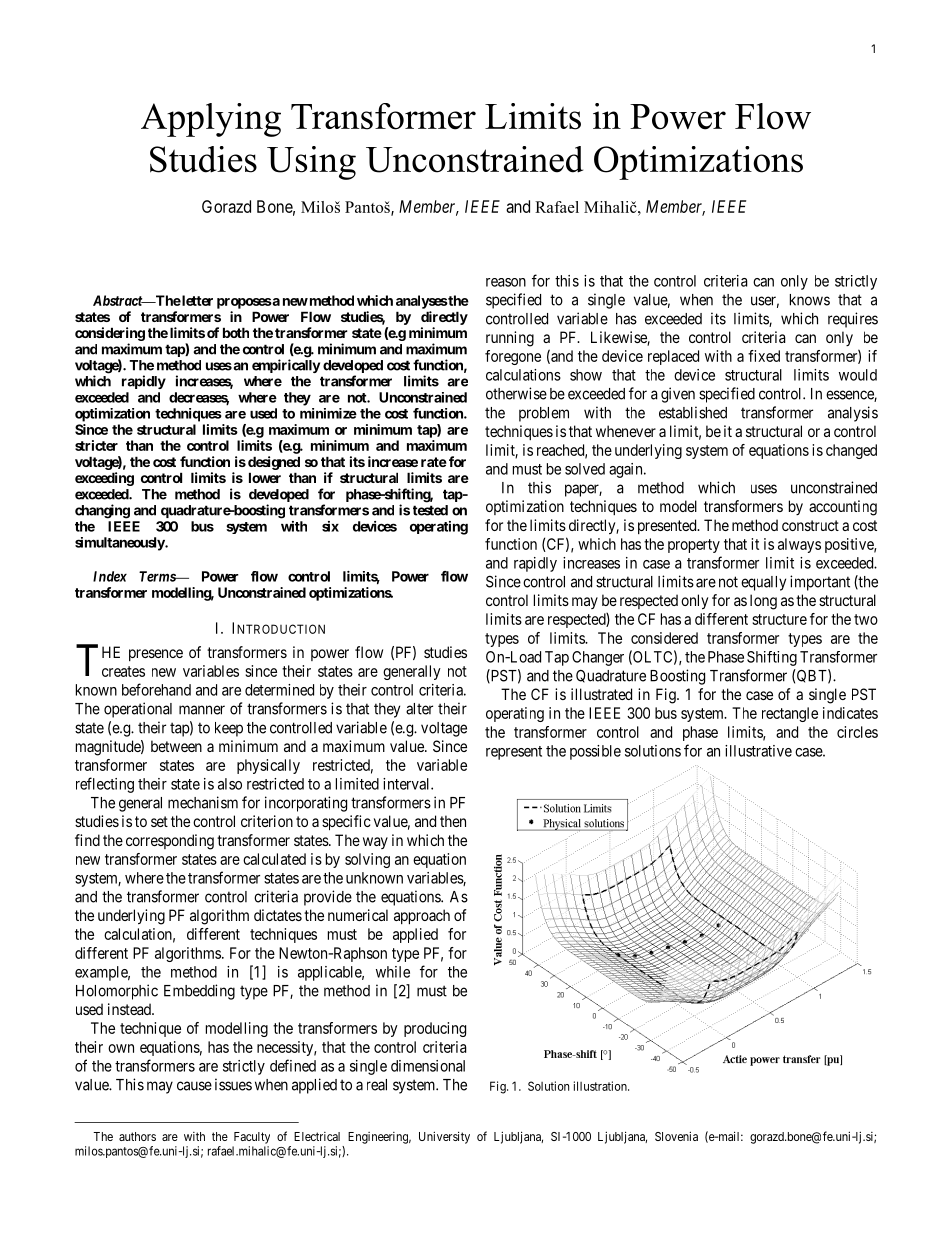  What do you see at coordinates (758, 751) in the page?
I see `illustrative` at bounding box center [758, 751].
